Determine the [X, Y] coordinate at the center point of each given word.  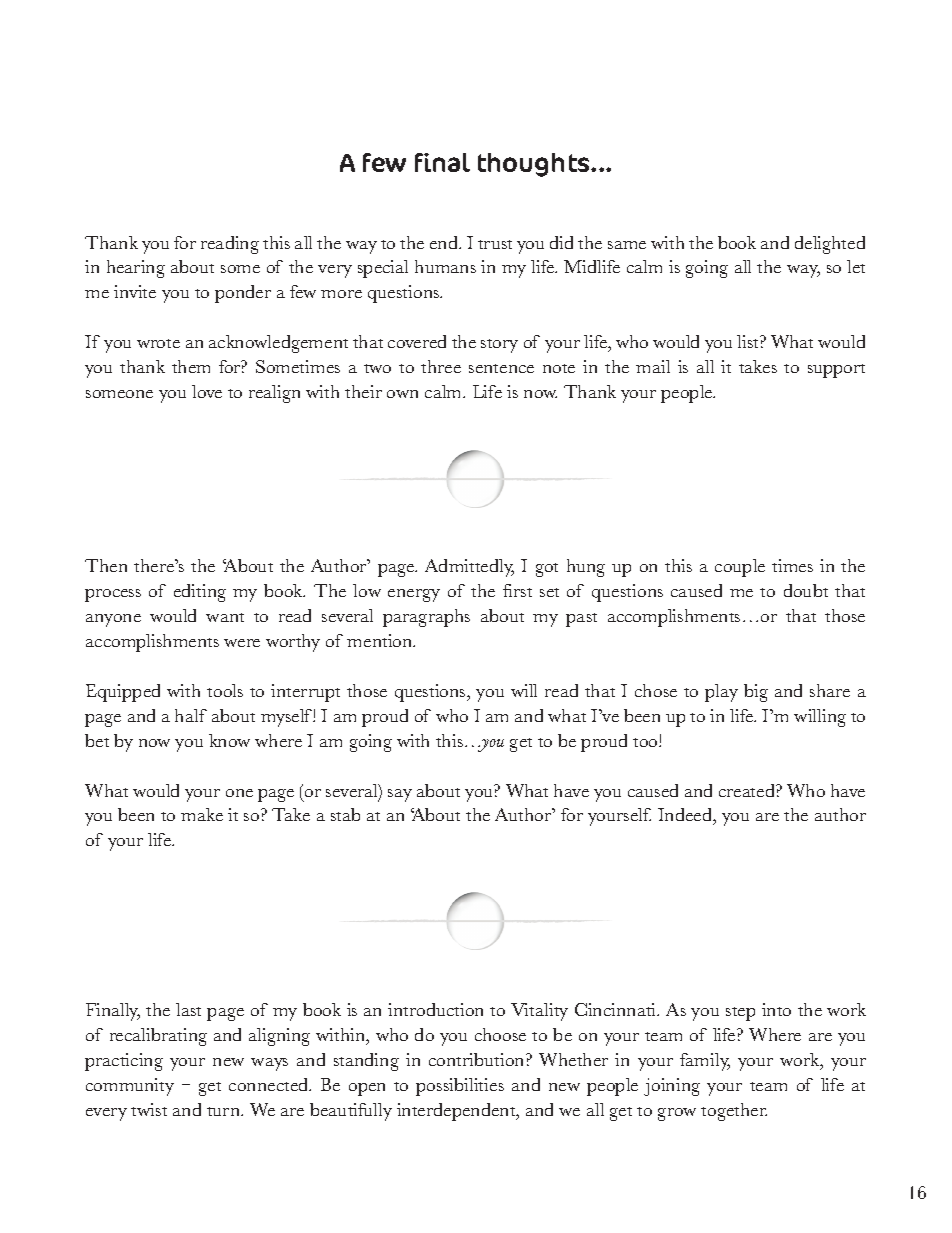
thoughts [535, 165]
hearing [136, 269]
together [734, 1112]
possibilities [460, 1087]
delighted [830, 245]
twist [149, 1109]
